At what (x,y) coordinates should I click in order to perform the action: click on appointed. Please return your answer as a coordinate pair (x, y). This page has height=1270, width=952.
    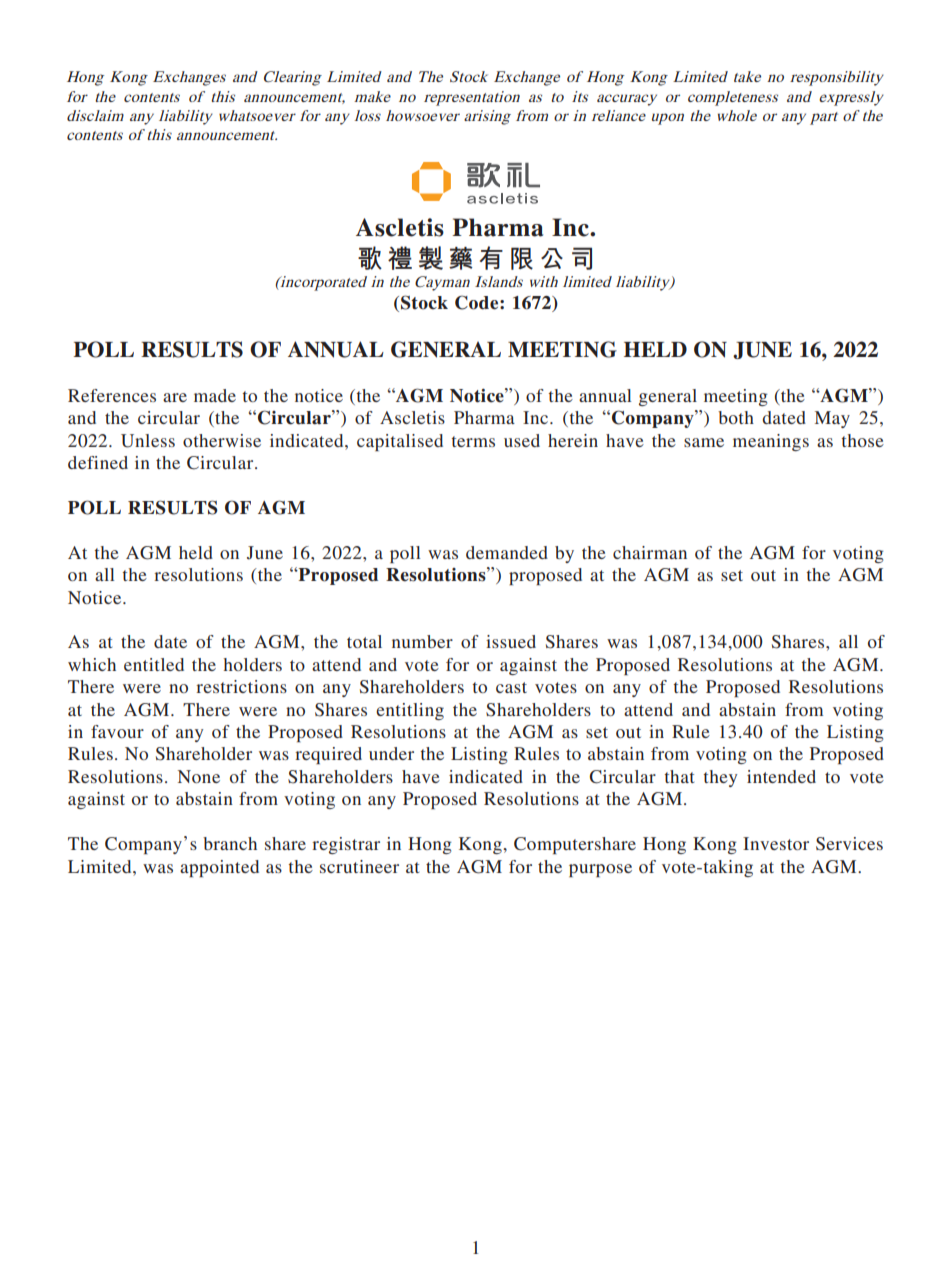
    Looking at the image, I should click on (219, 868).
